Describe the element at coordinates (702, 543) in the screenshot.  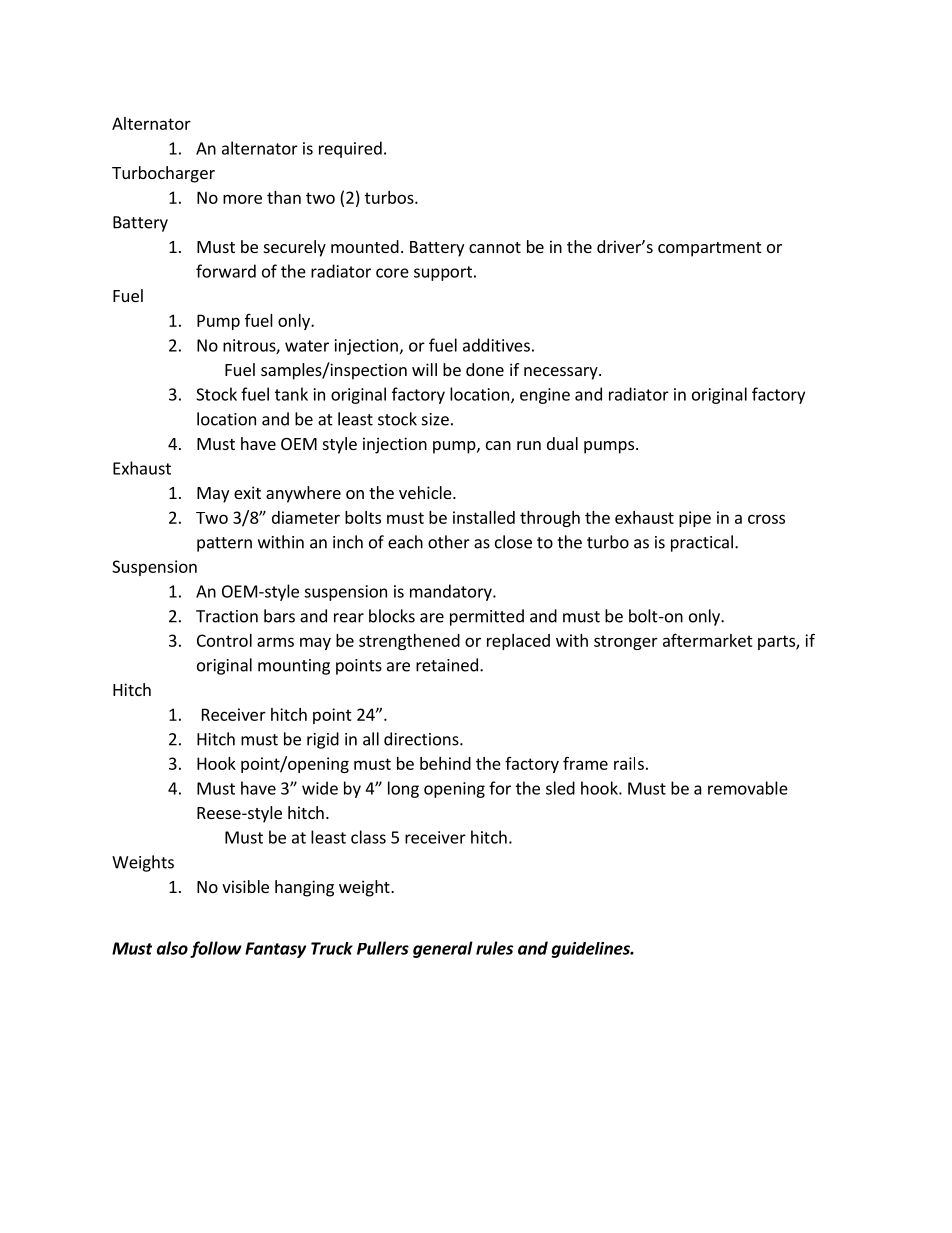
I see `practical` at that location.
